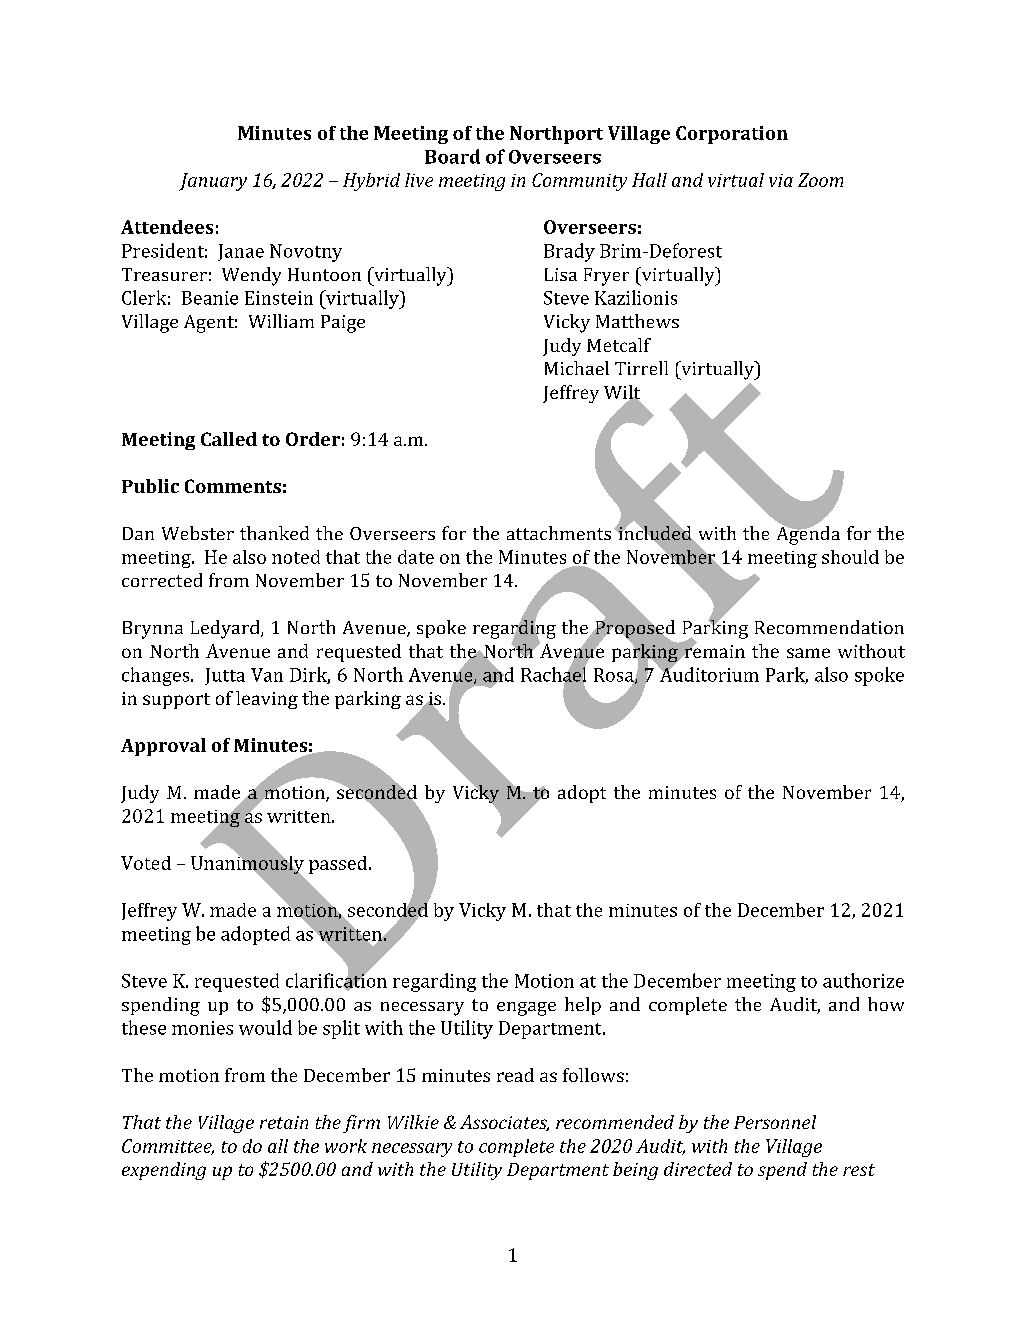 This image has width=1025, height=1326. Describe the element at coordinates (515, 1075) in the image. I see `read` at that location.
